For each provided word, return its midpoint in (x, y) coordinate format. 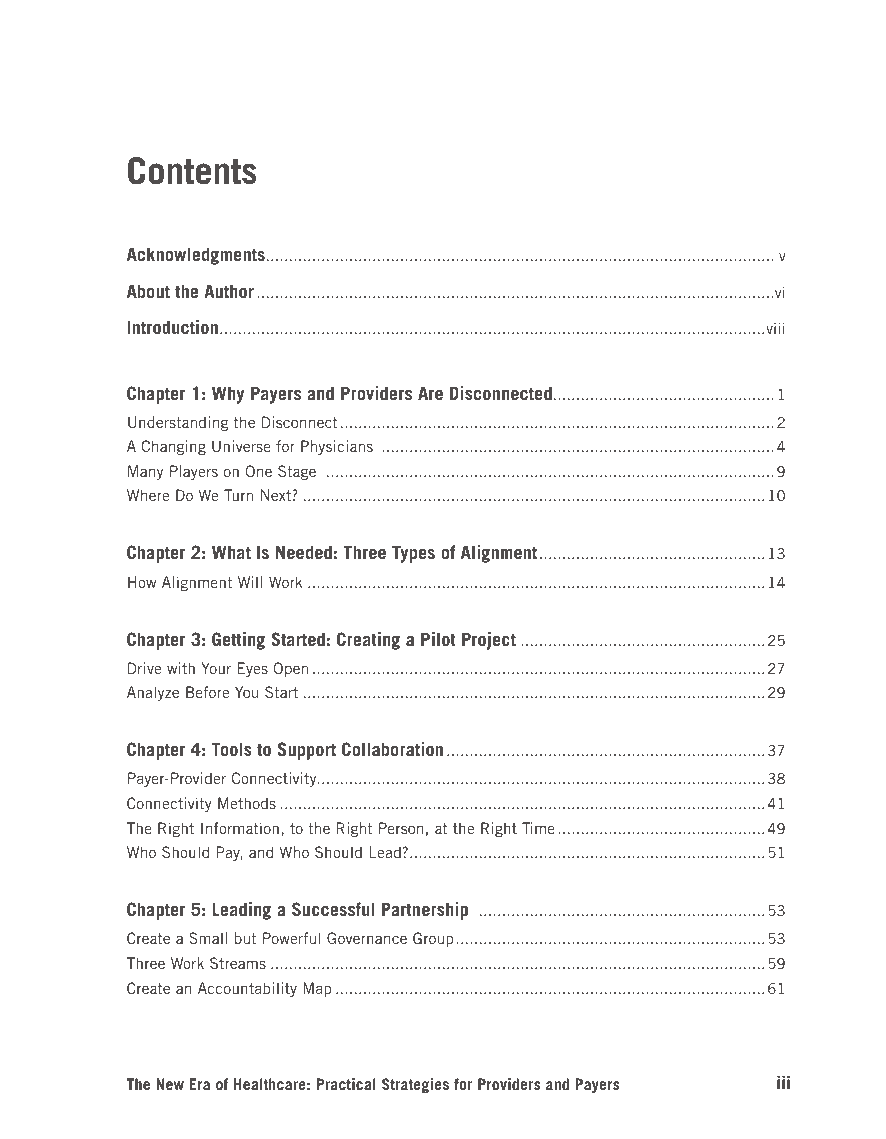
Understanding (178, 423)
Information (240, 828)
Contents (192, 171)
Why (228, 395)
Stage (297, 472)
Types (413, 554)
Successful (333, 909)
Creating (368, 641)
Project (489, 641)
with (181, 668)
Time (538, 828)
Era (200, 1084)
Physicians (337, 447)
